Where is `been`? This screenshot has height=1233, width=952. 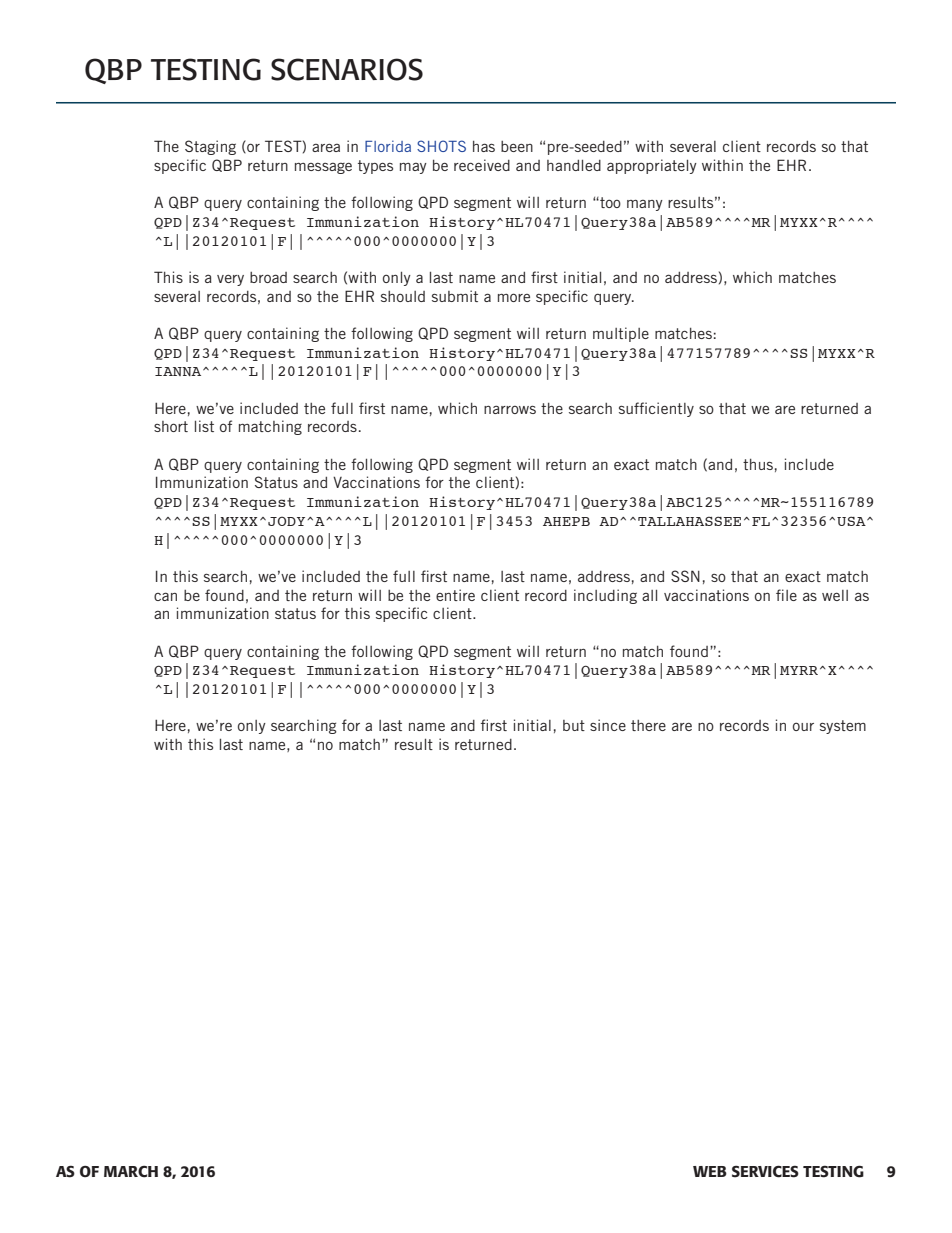
been is located at coordinates (517, 146).
